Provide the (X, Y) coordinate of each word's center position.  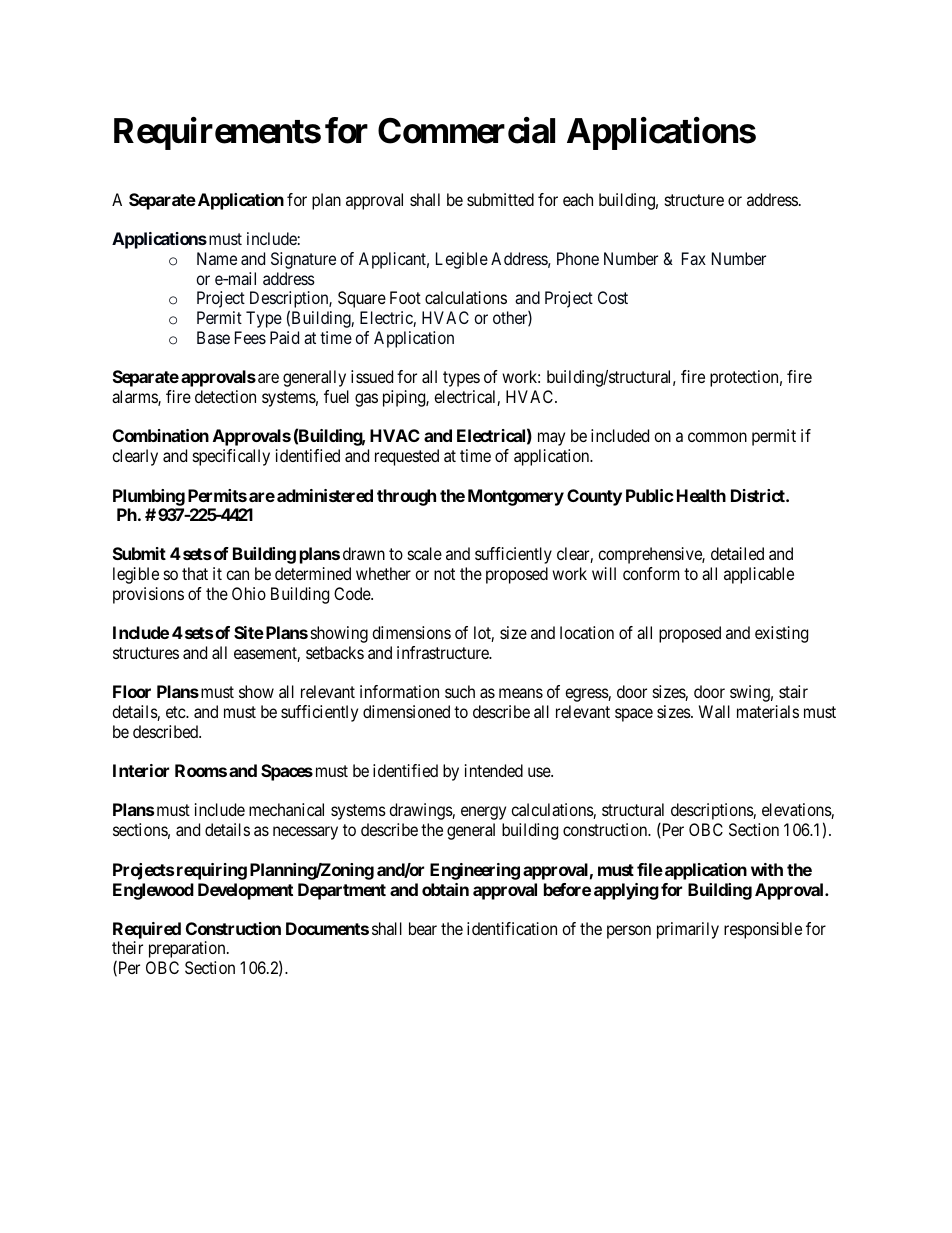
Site (249, 632)
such (460, 691)
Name (217, 258)
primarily (688, 930)
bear (423, 928)
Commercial (466, 131)
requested (407, 457)
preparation (188, 949)
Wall (714, 711)
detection (225, 396)
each (578, 199)
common (717, 437)
